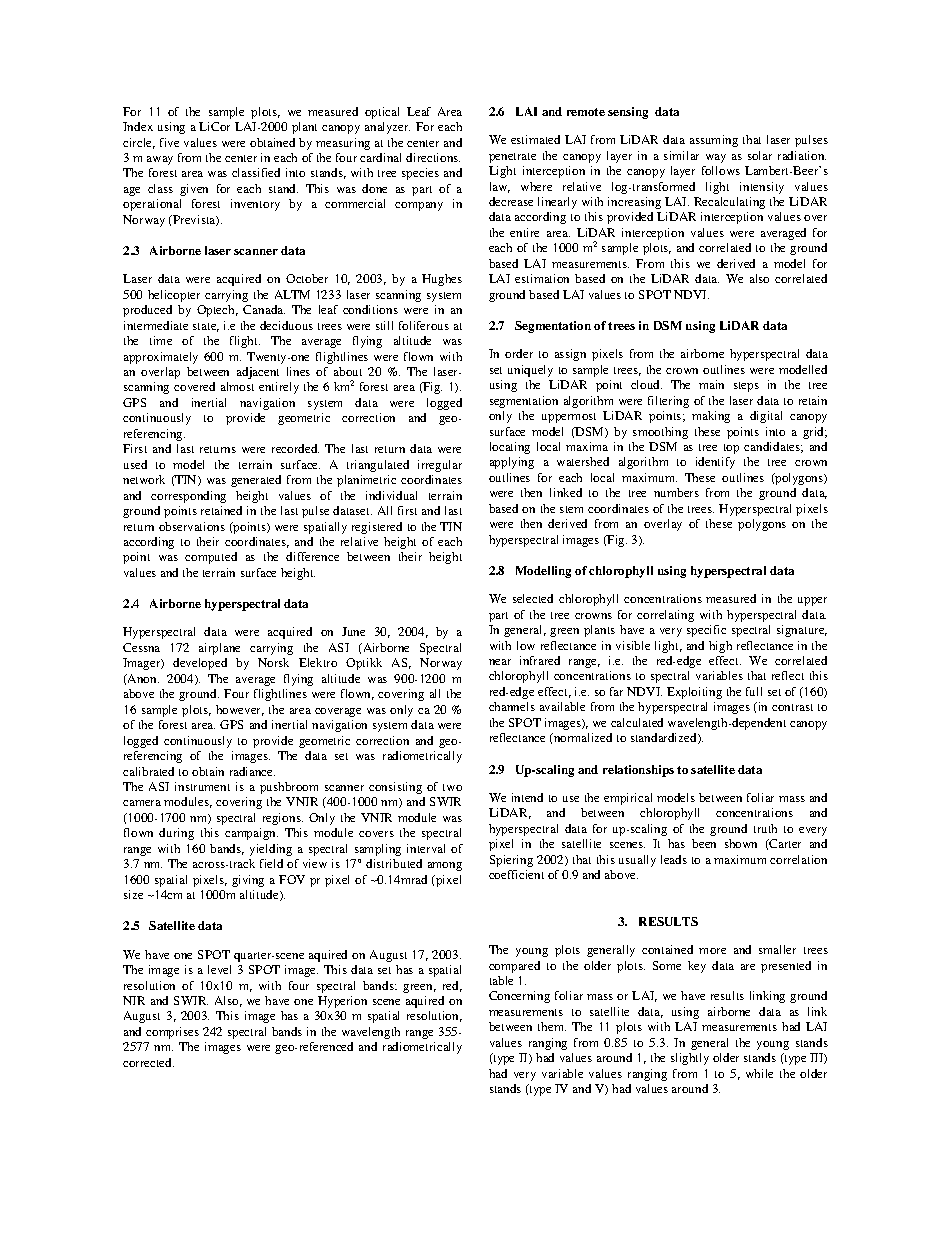  What do you see at coordinates (211, 558) in the page?
I see `computed` at bounding box center [211, 558].
